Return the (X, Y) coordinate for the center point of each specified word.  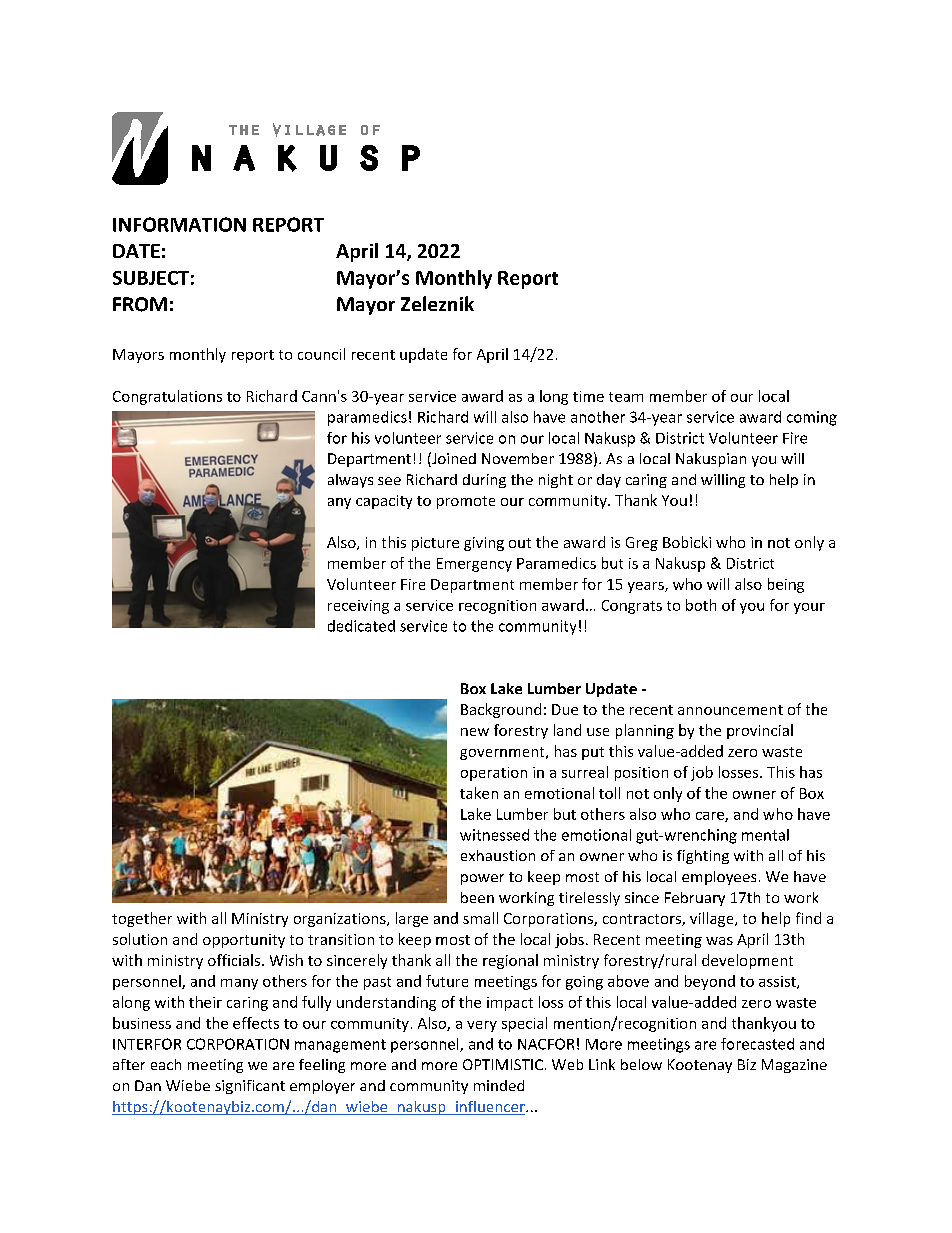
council (321, 354)
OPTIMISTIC (503, 1064)
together (142, 919)
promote (466, 502)
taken (479, 793)
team (626, 397)
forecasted (757, 1044)
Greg (642, 544)
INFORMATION (179, 224)
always (350, 481)
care (711, 817)
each (166, 1064)
